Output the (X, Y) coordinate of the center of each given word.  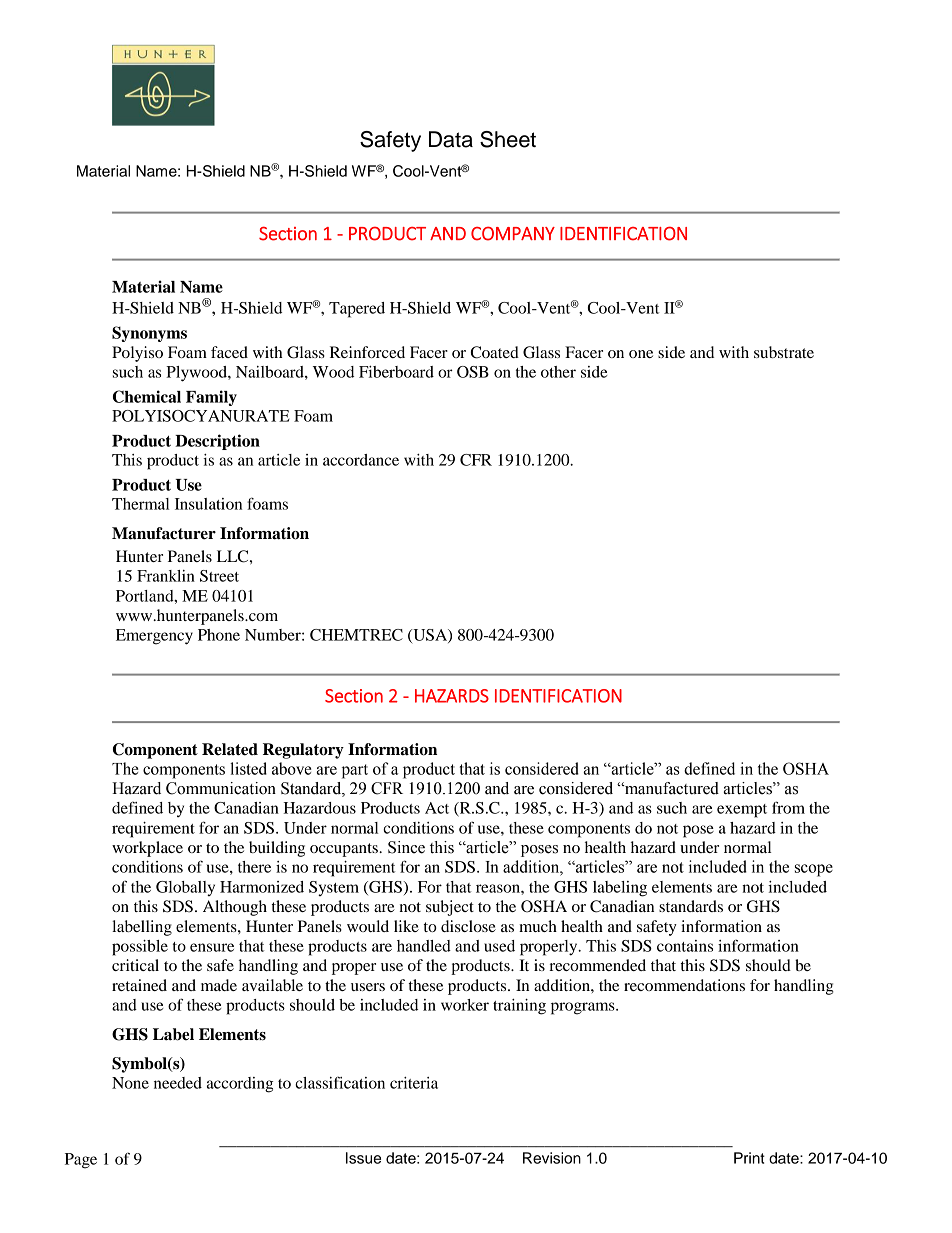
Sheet (508, 139)
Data (451, 139)
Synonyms (149, 334)
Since (406, 847)
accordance (361, 460)
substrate (784, 352)
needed (178, 1083)
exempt (742, 811)
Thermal (140, 504)
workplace (147, 849)
